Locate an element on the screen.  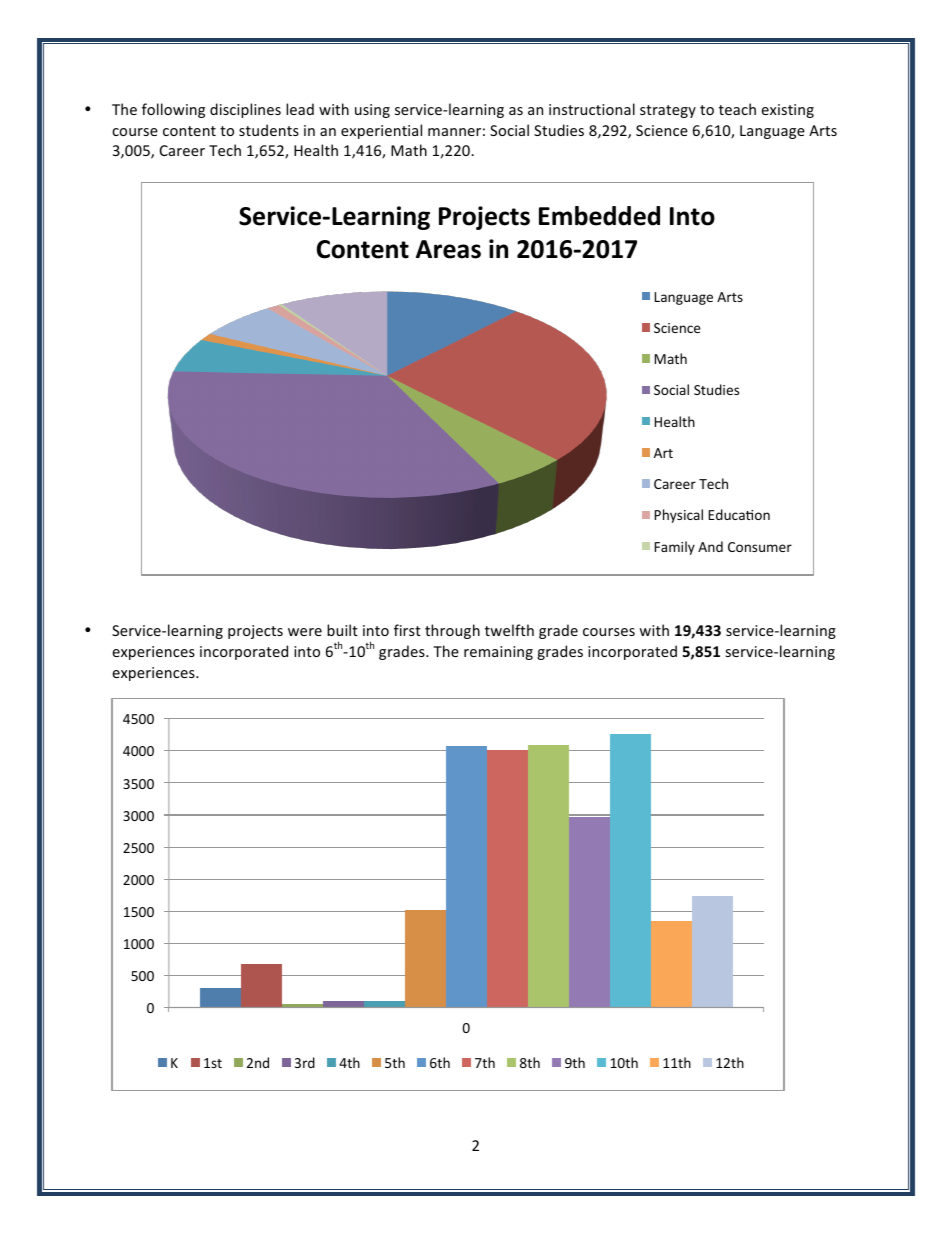
through is located at coordinates (452, 631).
